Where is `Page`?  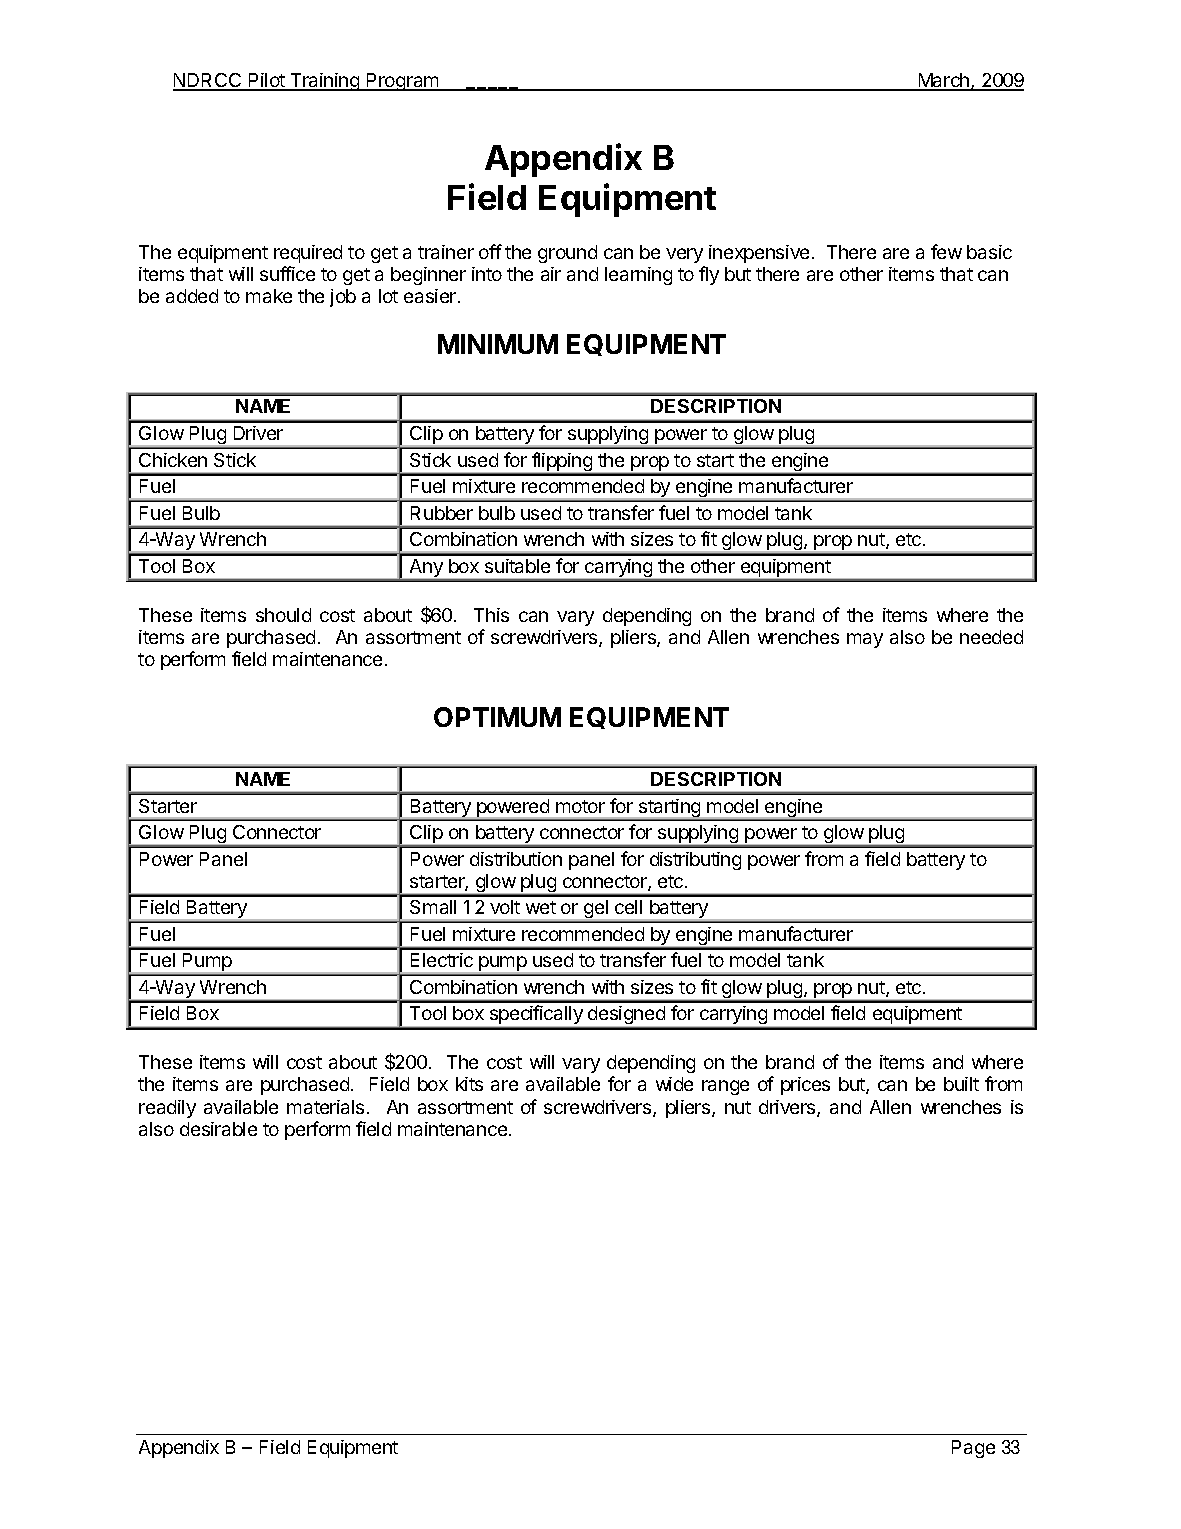
Page is located at coordinates (973, 1449).
